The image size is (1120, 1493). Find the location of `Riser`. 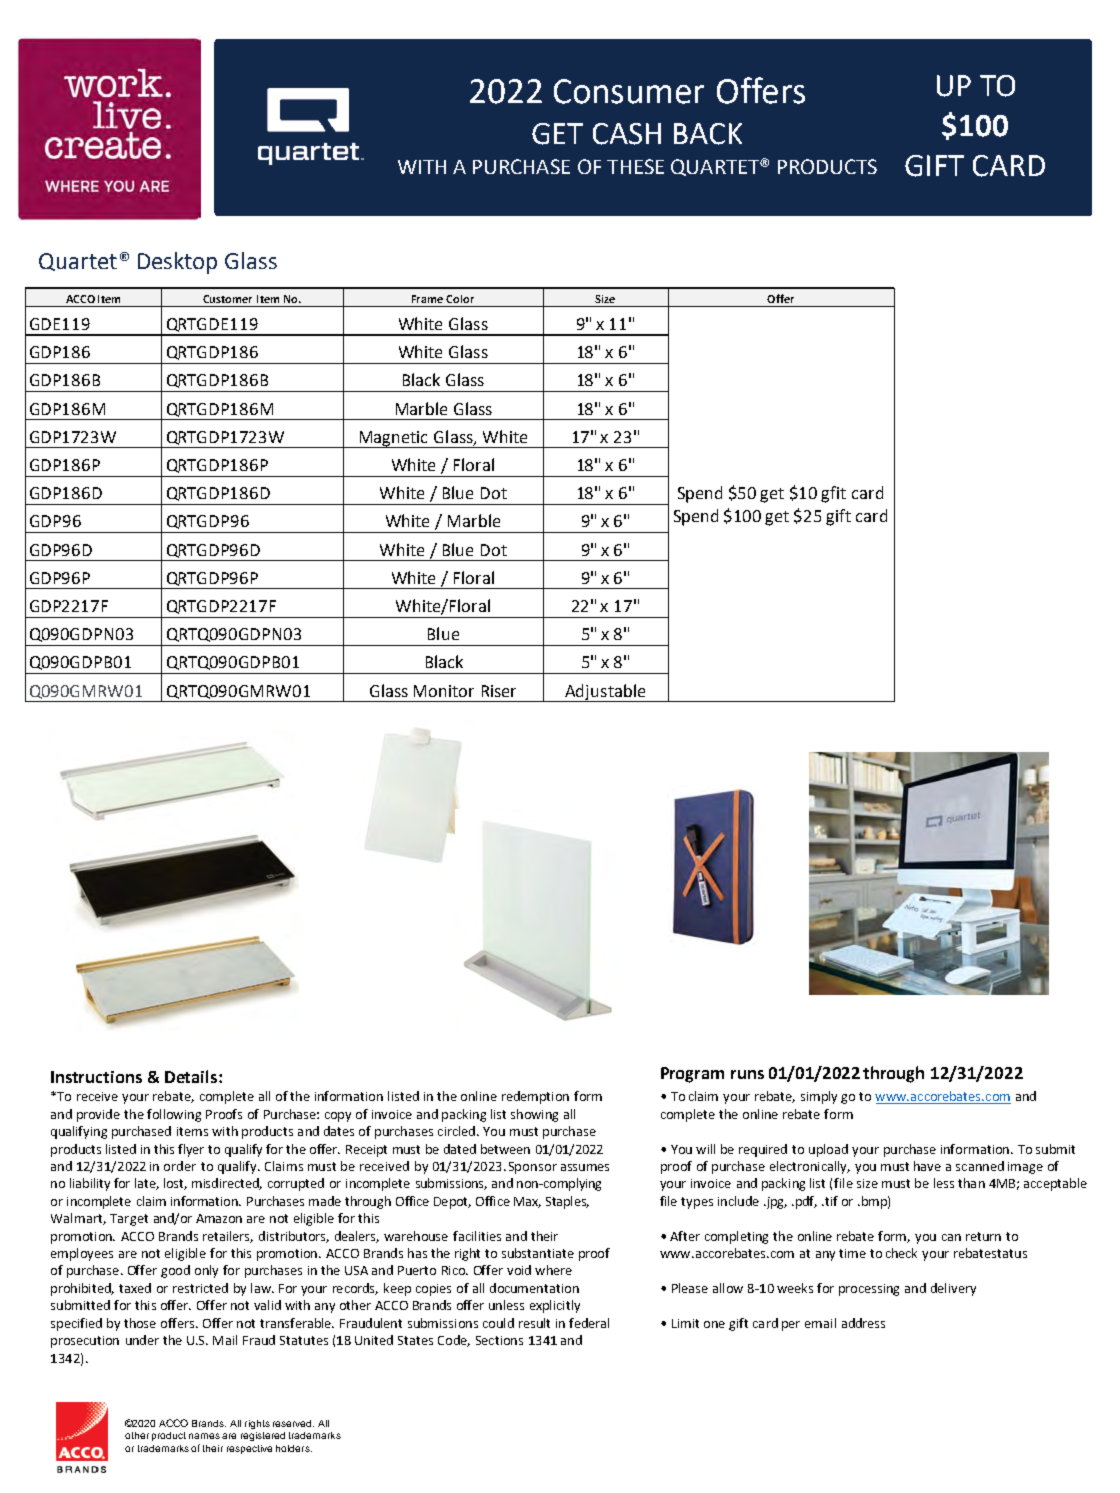

Riser is located at coordinates (499, 691).
